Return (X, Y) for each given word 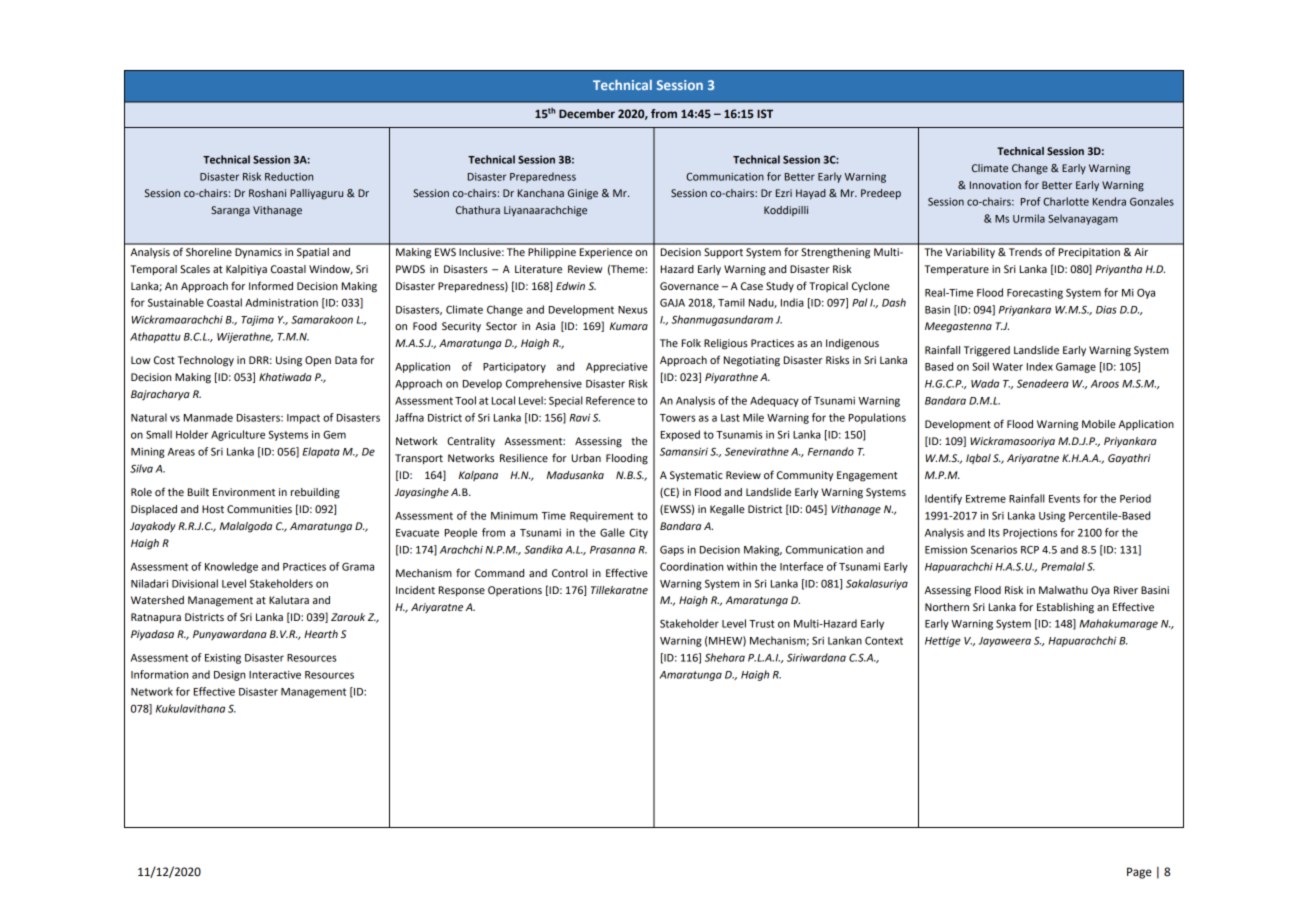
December (587, 113)
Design (229, 676)
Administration (281, 302)
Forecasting (1035, 294)
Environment (244, 492)
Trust (762, 624)
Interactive (275, 675)
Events (1064, 499)
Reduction (289, 176)
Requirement (602, 517)
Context (884, 640)
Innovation (995, 185)
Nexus (632, 310)
